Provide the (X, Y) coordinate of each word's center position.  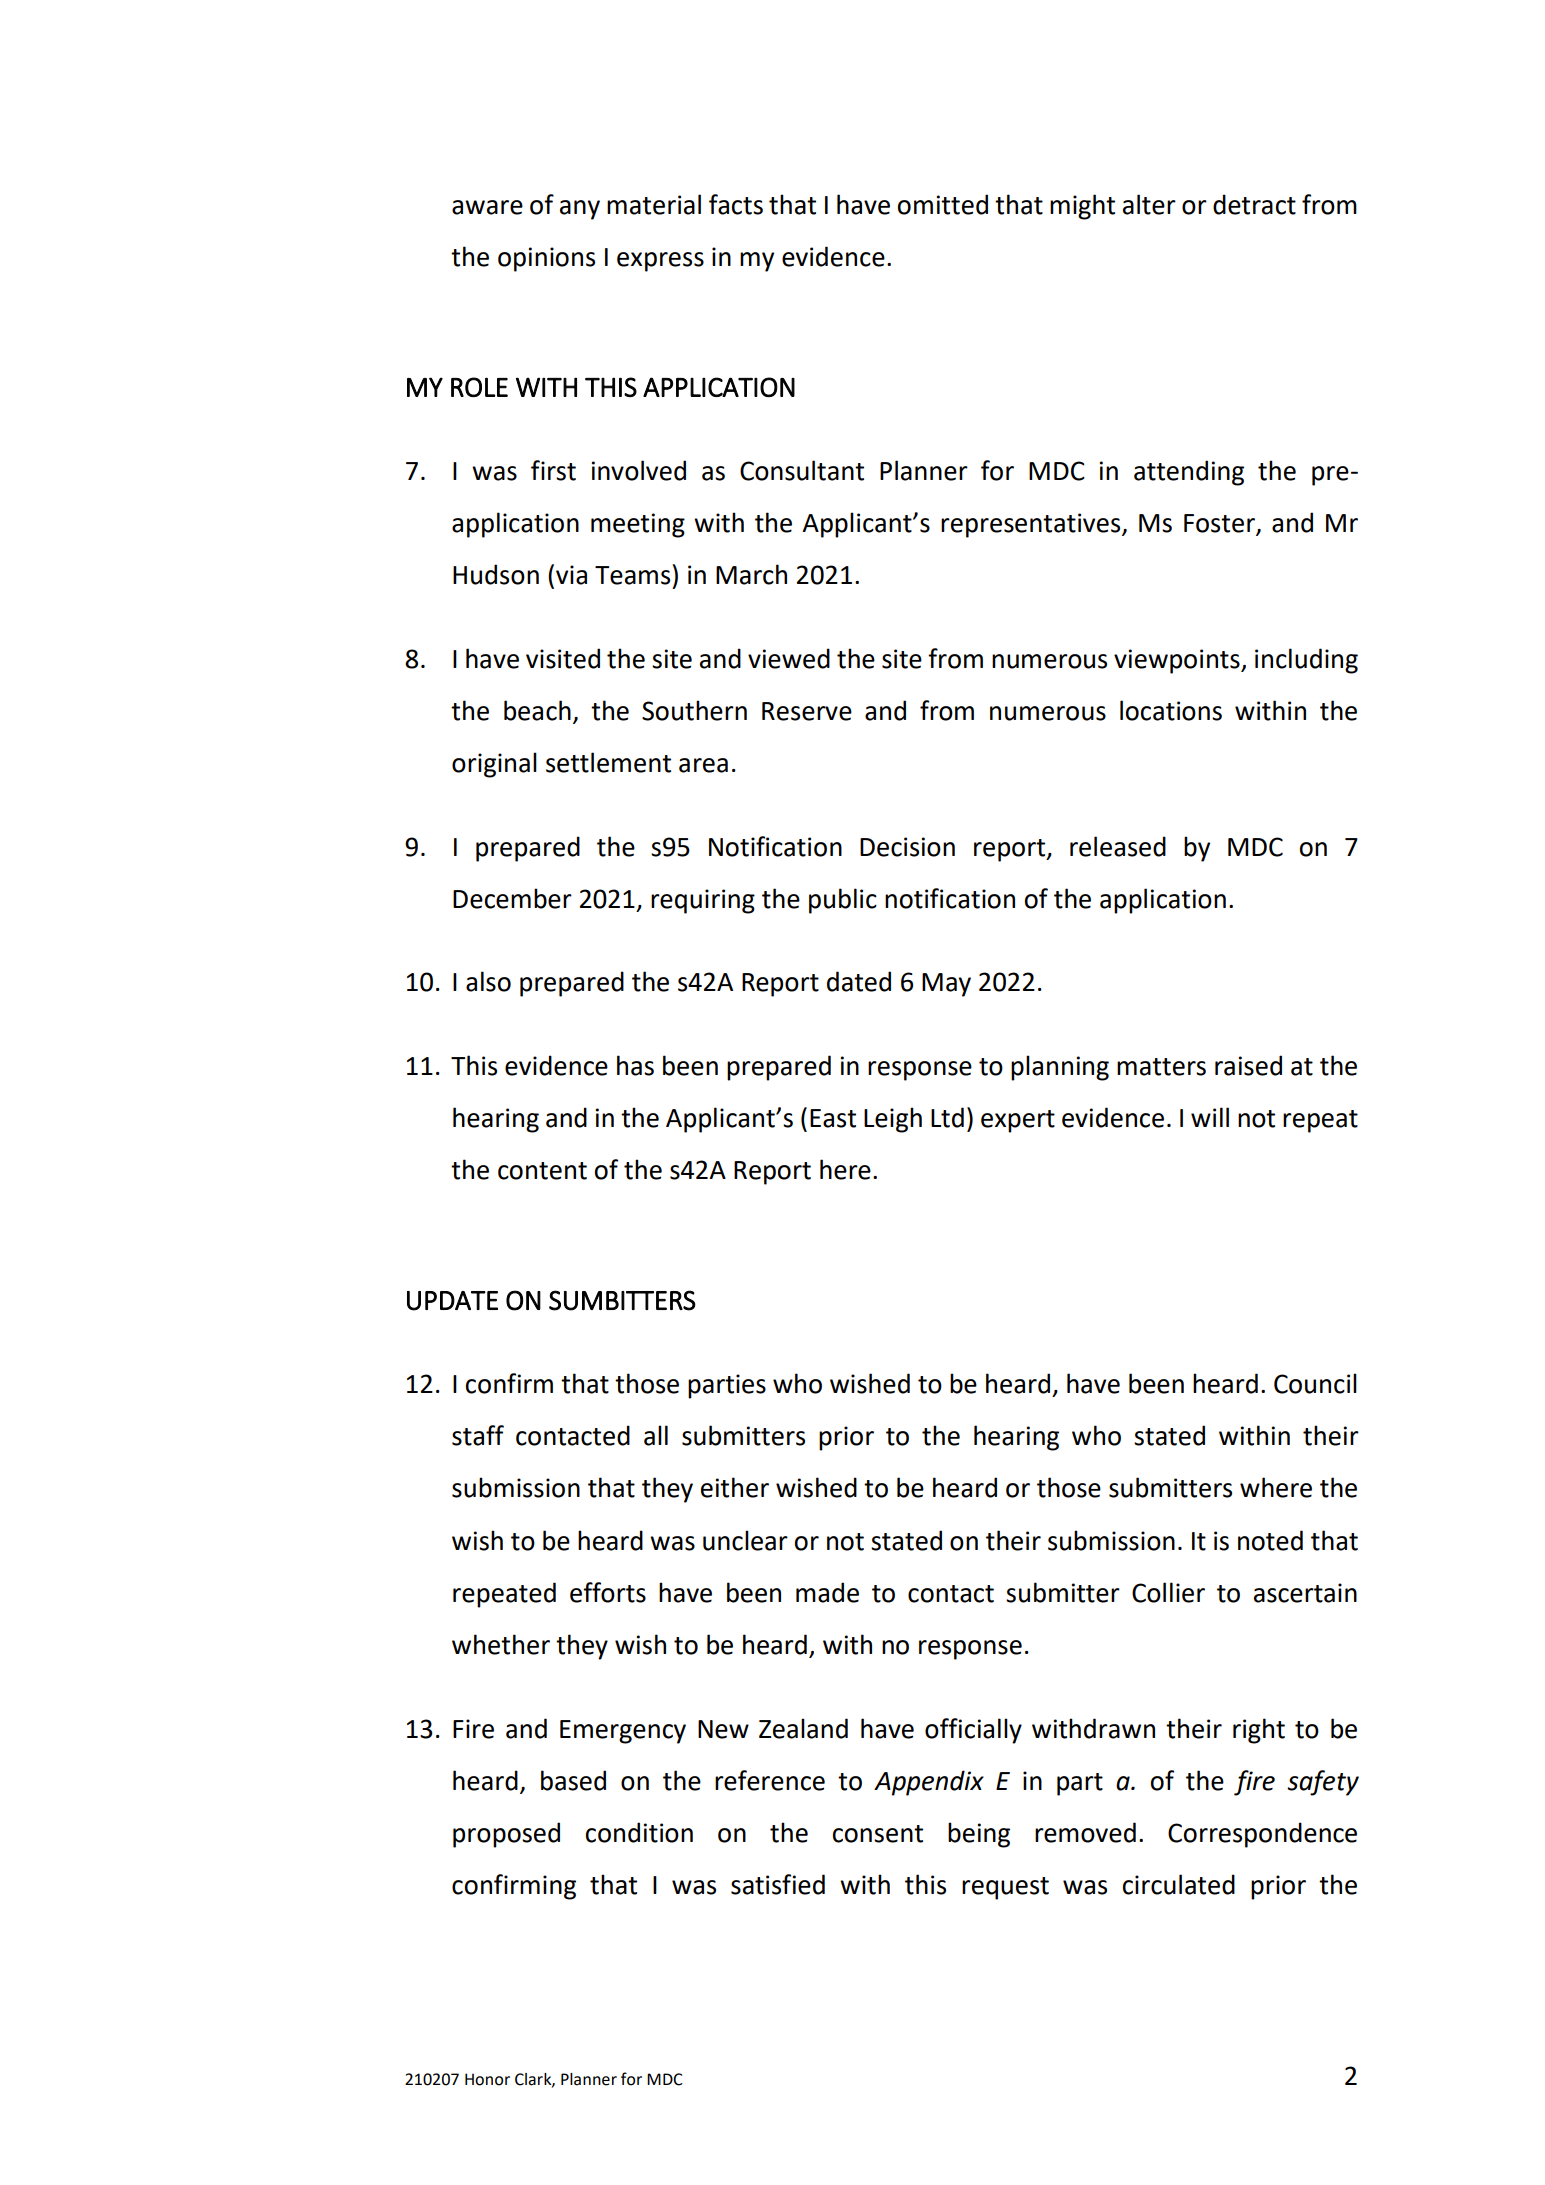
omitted (943, 204)
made (827, 1592)
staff (478, 1435)
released (1118, 846)
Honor (487, 2079)
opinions (546, 259)
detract (1254, 204)
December (512, 898)
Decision (907, 847)
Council (1315, 1383)
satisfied (778, 1884)
